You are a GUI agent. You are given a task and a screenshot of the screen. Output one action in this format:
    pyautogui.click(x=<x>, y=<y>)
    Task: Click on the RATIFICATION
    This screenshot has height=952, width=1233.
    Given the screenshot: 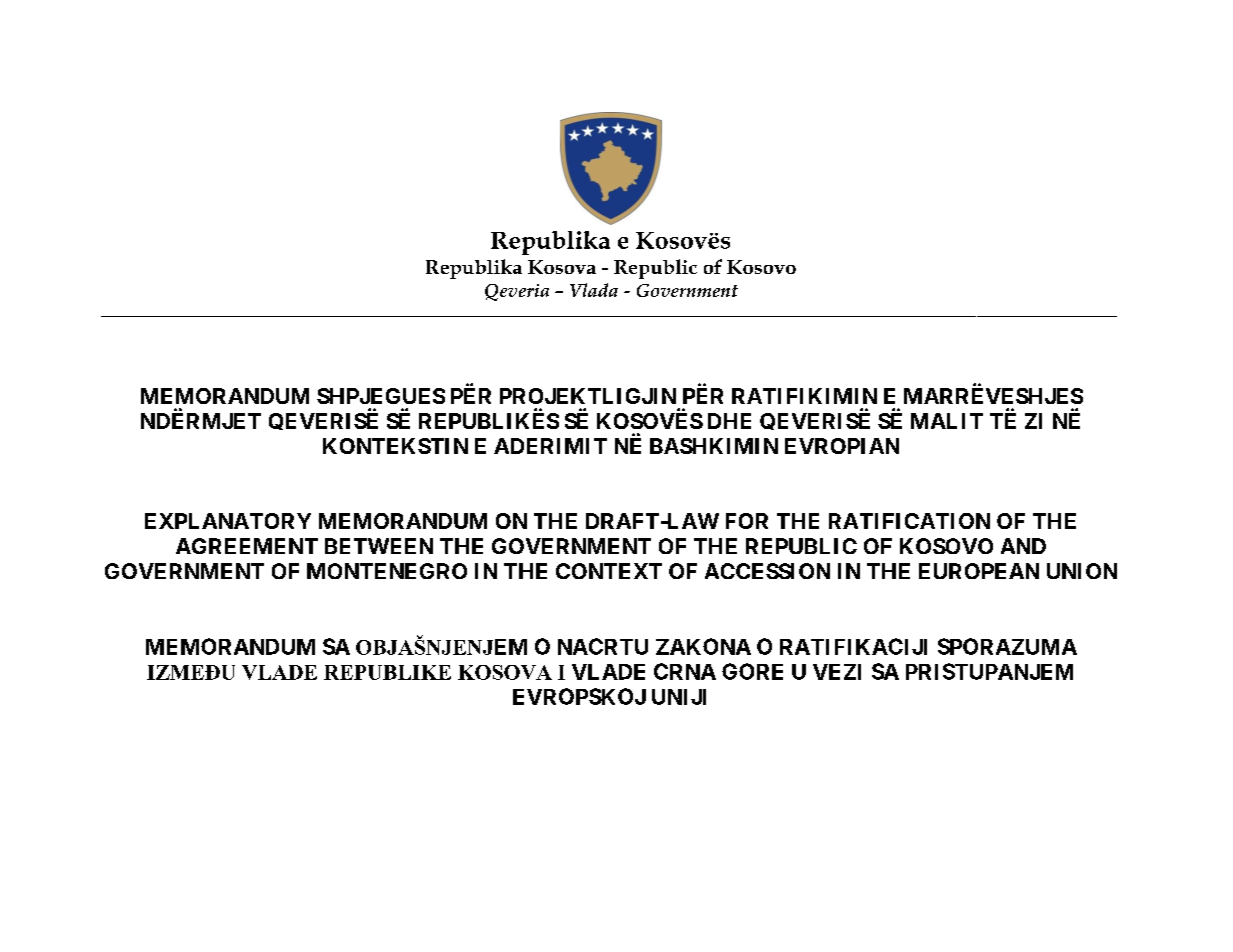 What is the action you would take?
    pyautogui.click(x=909, y=521)
